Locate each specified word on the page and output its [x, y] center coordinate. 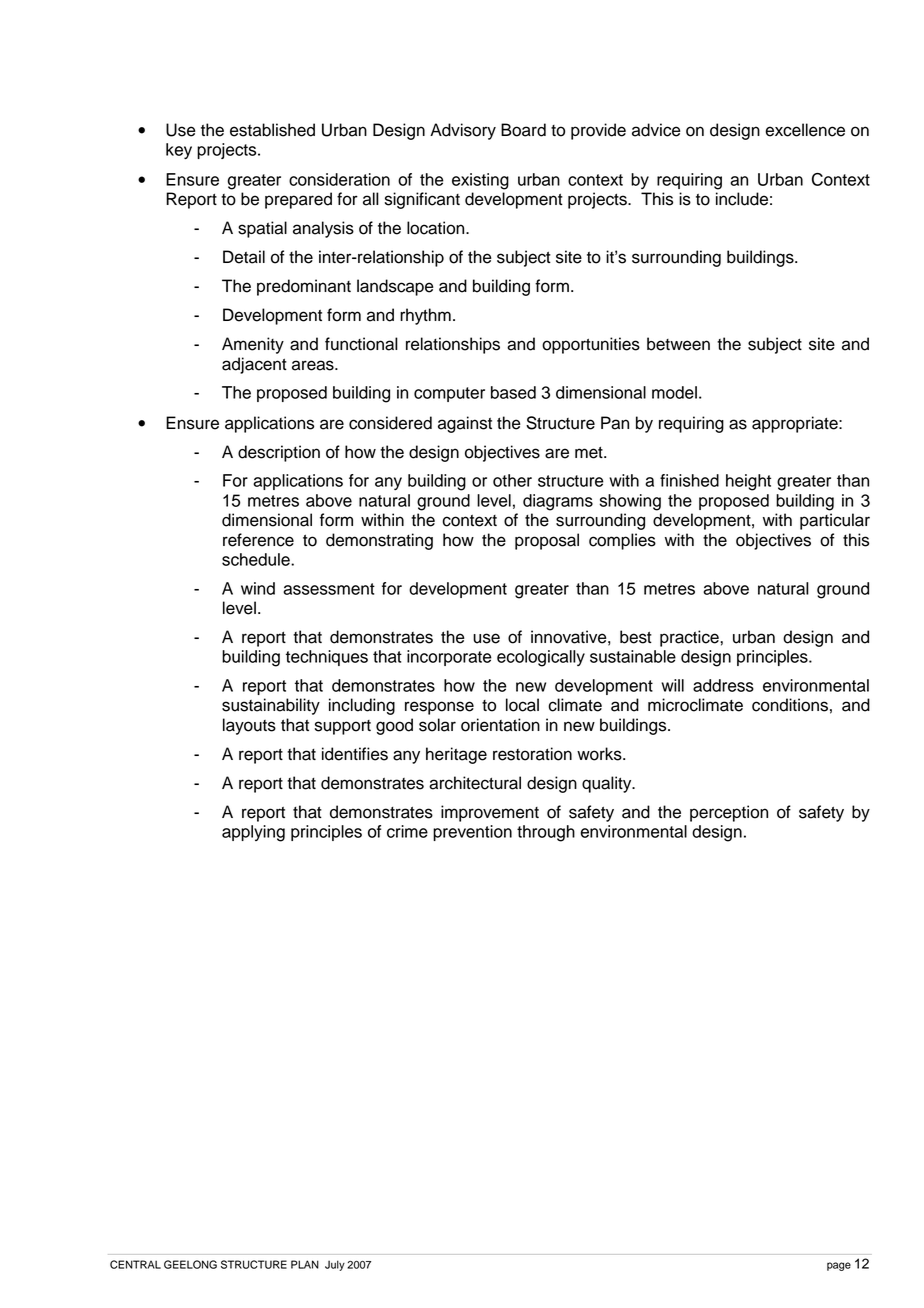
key [179, 151]
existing [480, 181]
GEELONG [190, 1264]
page [839, 1266]
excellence [805, 130]
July [335, 1265]
